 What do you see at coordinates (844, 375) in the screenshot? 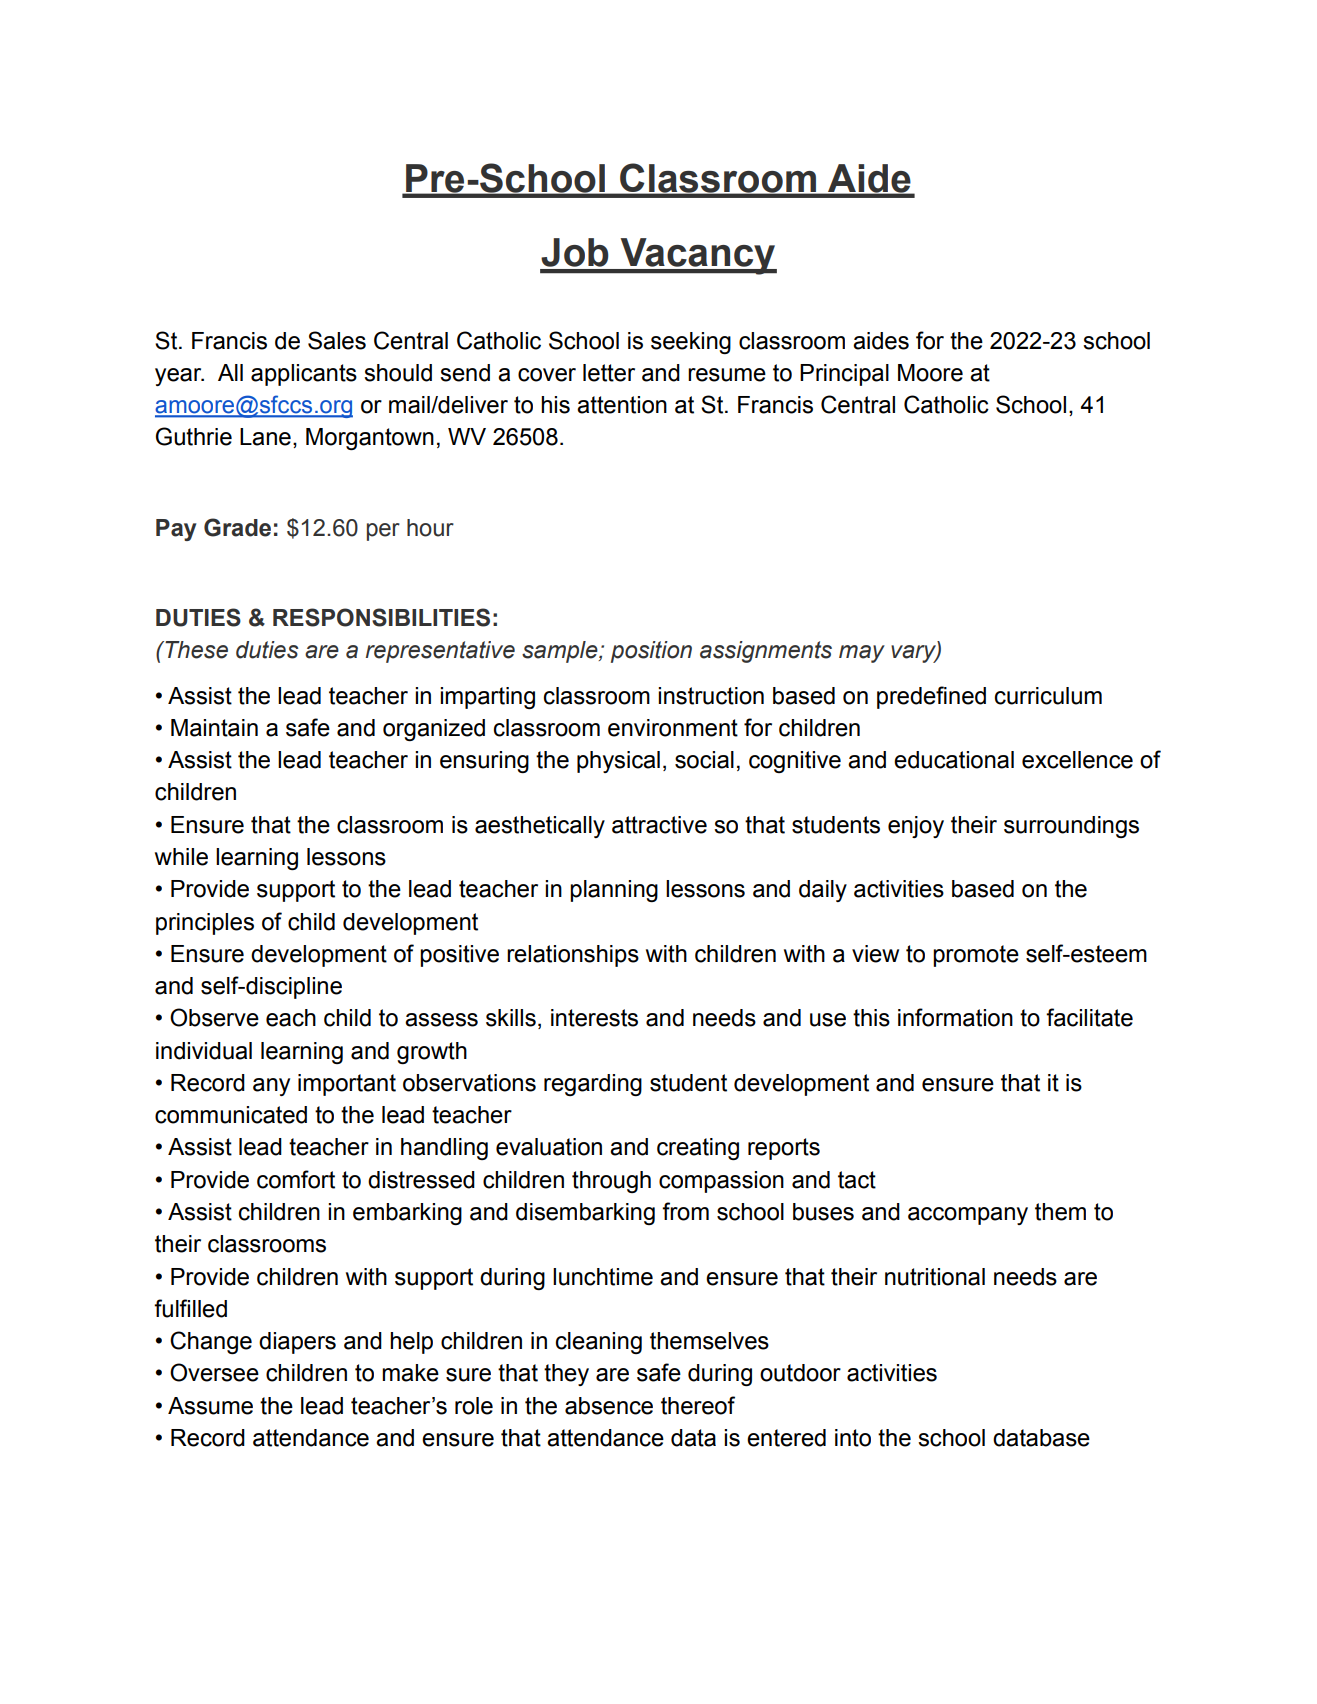
I see `Principal` at bounding box center [844, 375].
